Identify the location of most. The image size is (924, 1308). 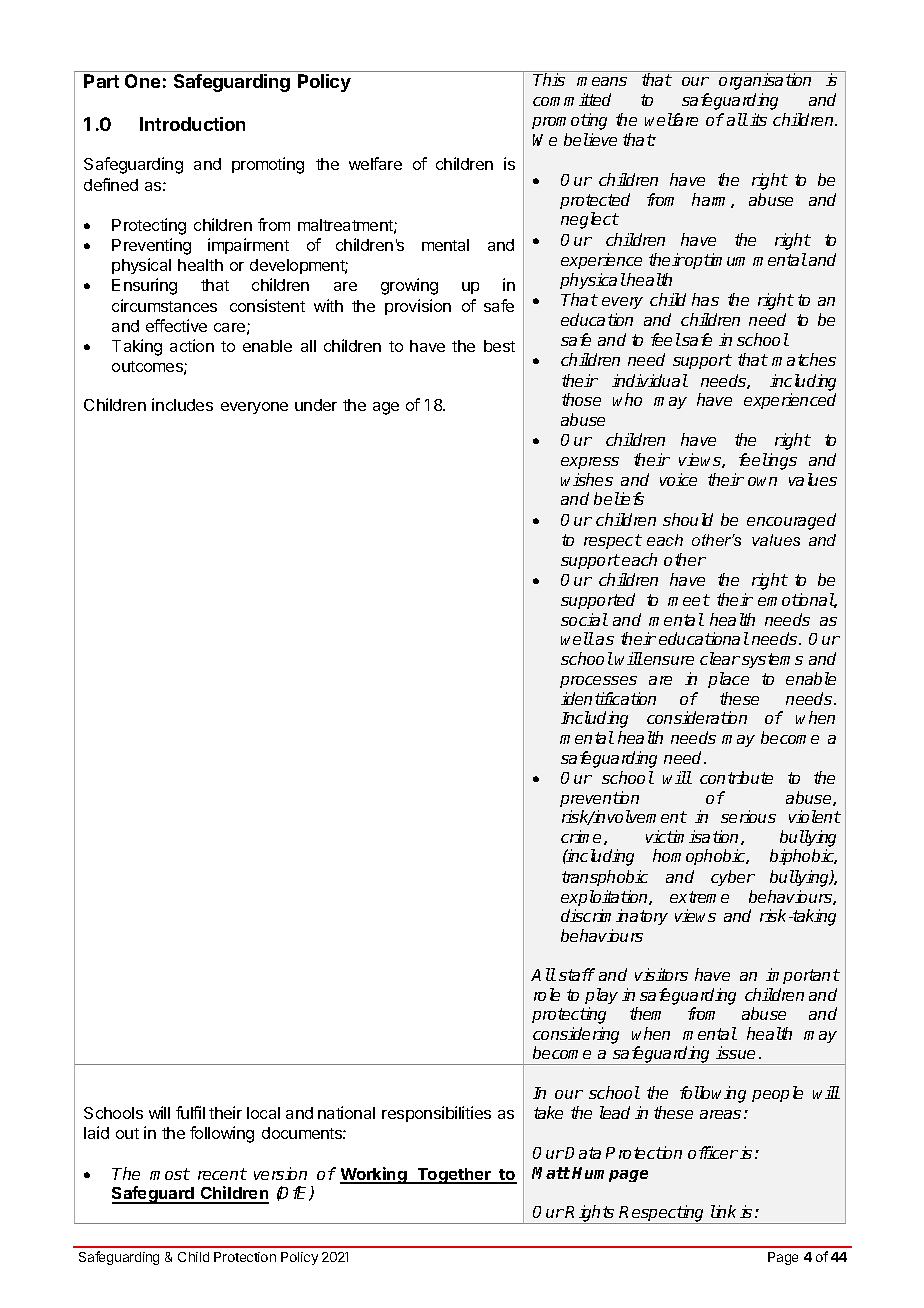
(170, 1174).
